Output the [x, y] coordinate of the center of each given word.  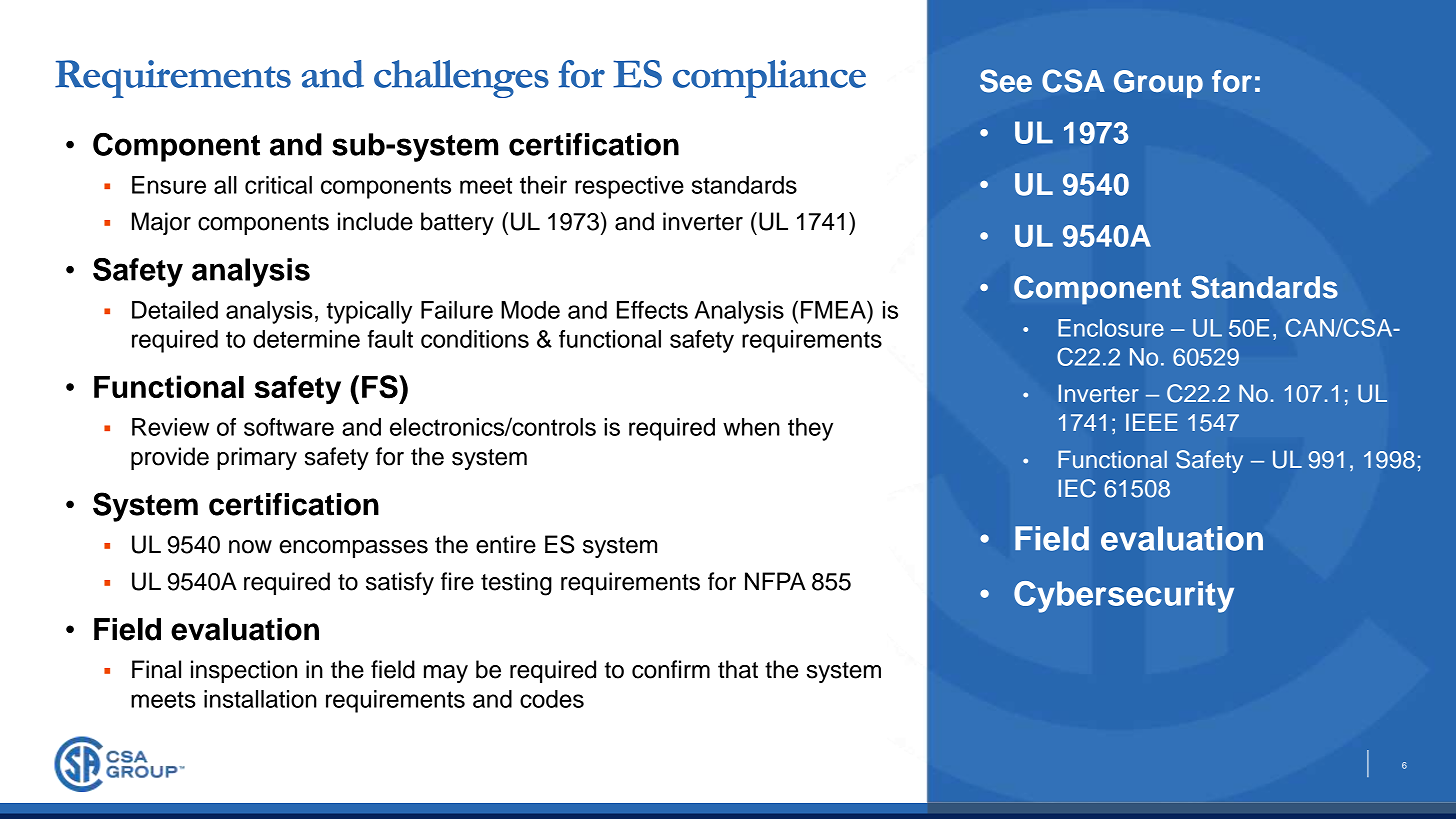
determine [306, 339]
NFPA [775, 581]
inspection [244, 671]
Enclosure [1111, 328]
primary [257, 458]
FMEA [834, 309]
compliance [769, 79]
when [751, 427]
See [1006, 81]
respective [629, 187]
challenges [461, 79]
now [250, 547]
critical [278, 185]
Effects [652, 310]
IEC [1077, 488]
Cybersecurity [1124, 597]
